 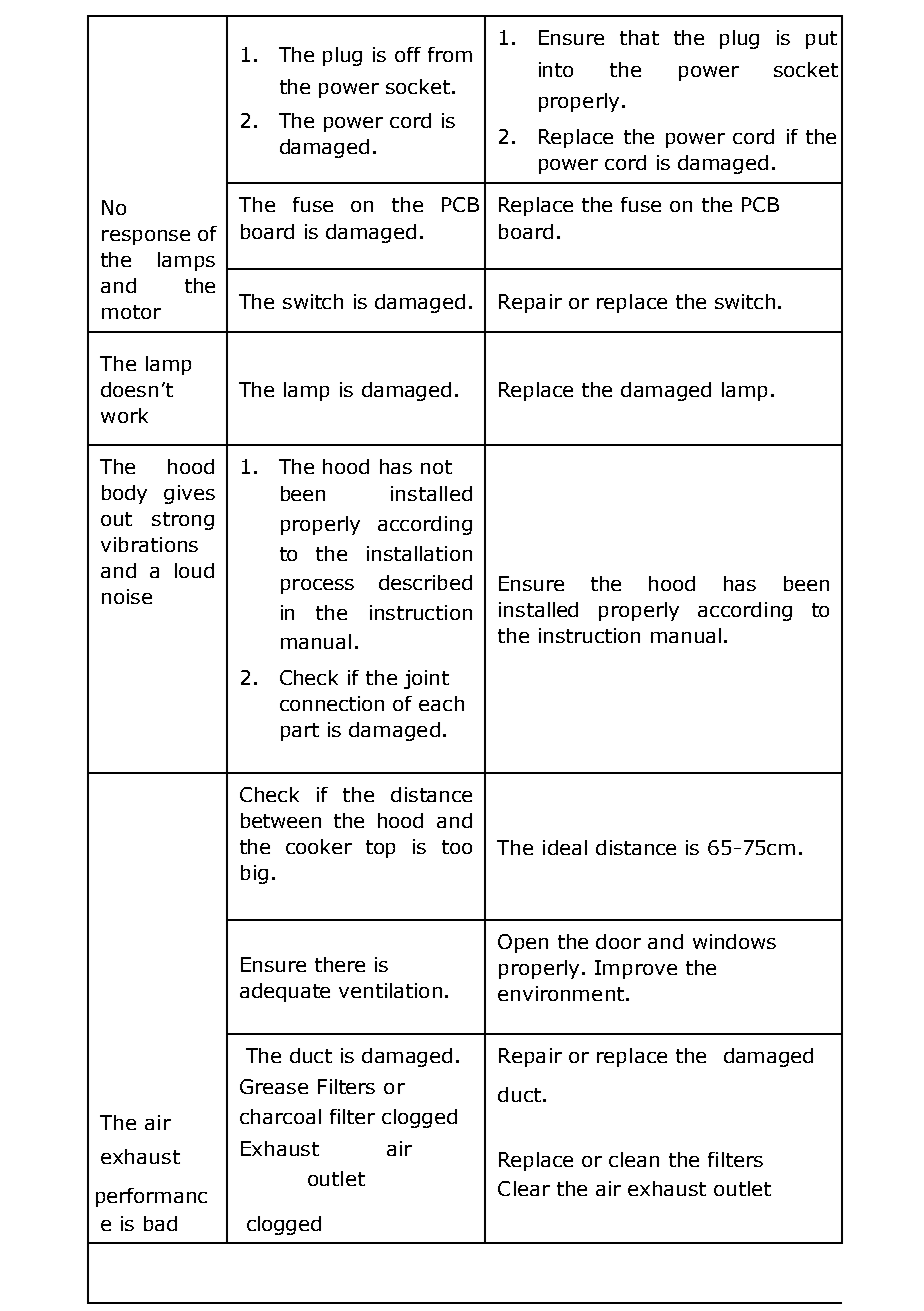 What do you see at coordinates (160, 1223) in the screenshot?
I see `bad` at bounding box center [160, 1223].
